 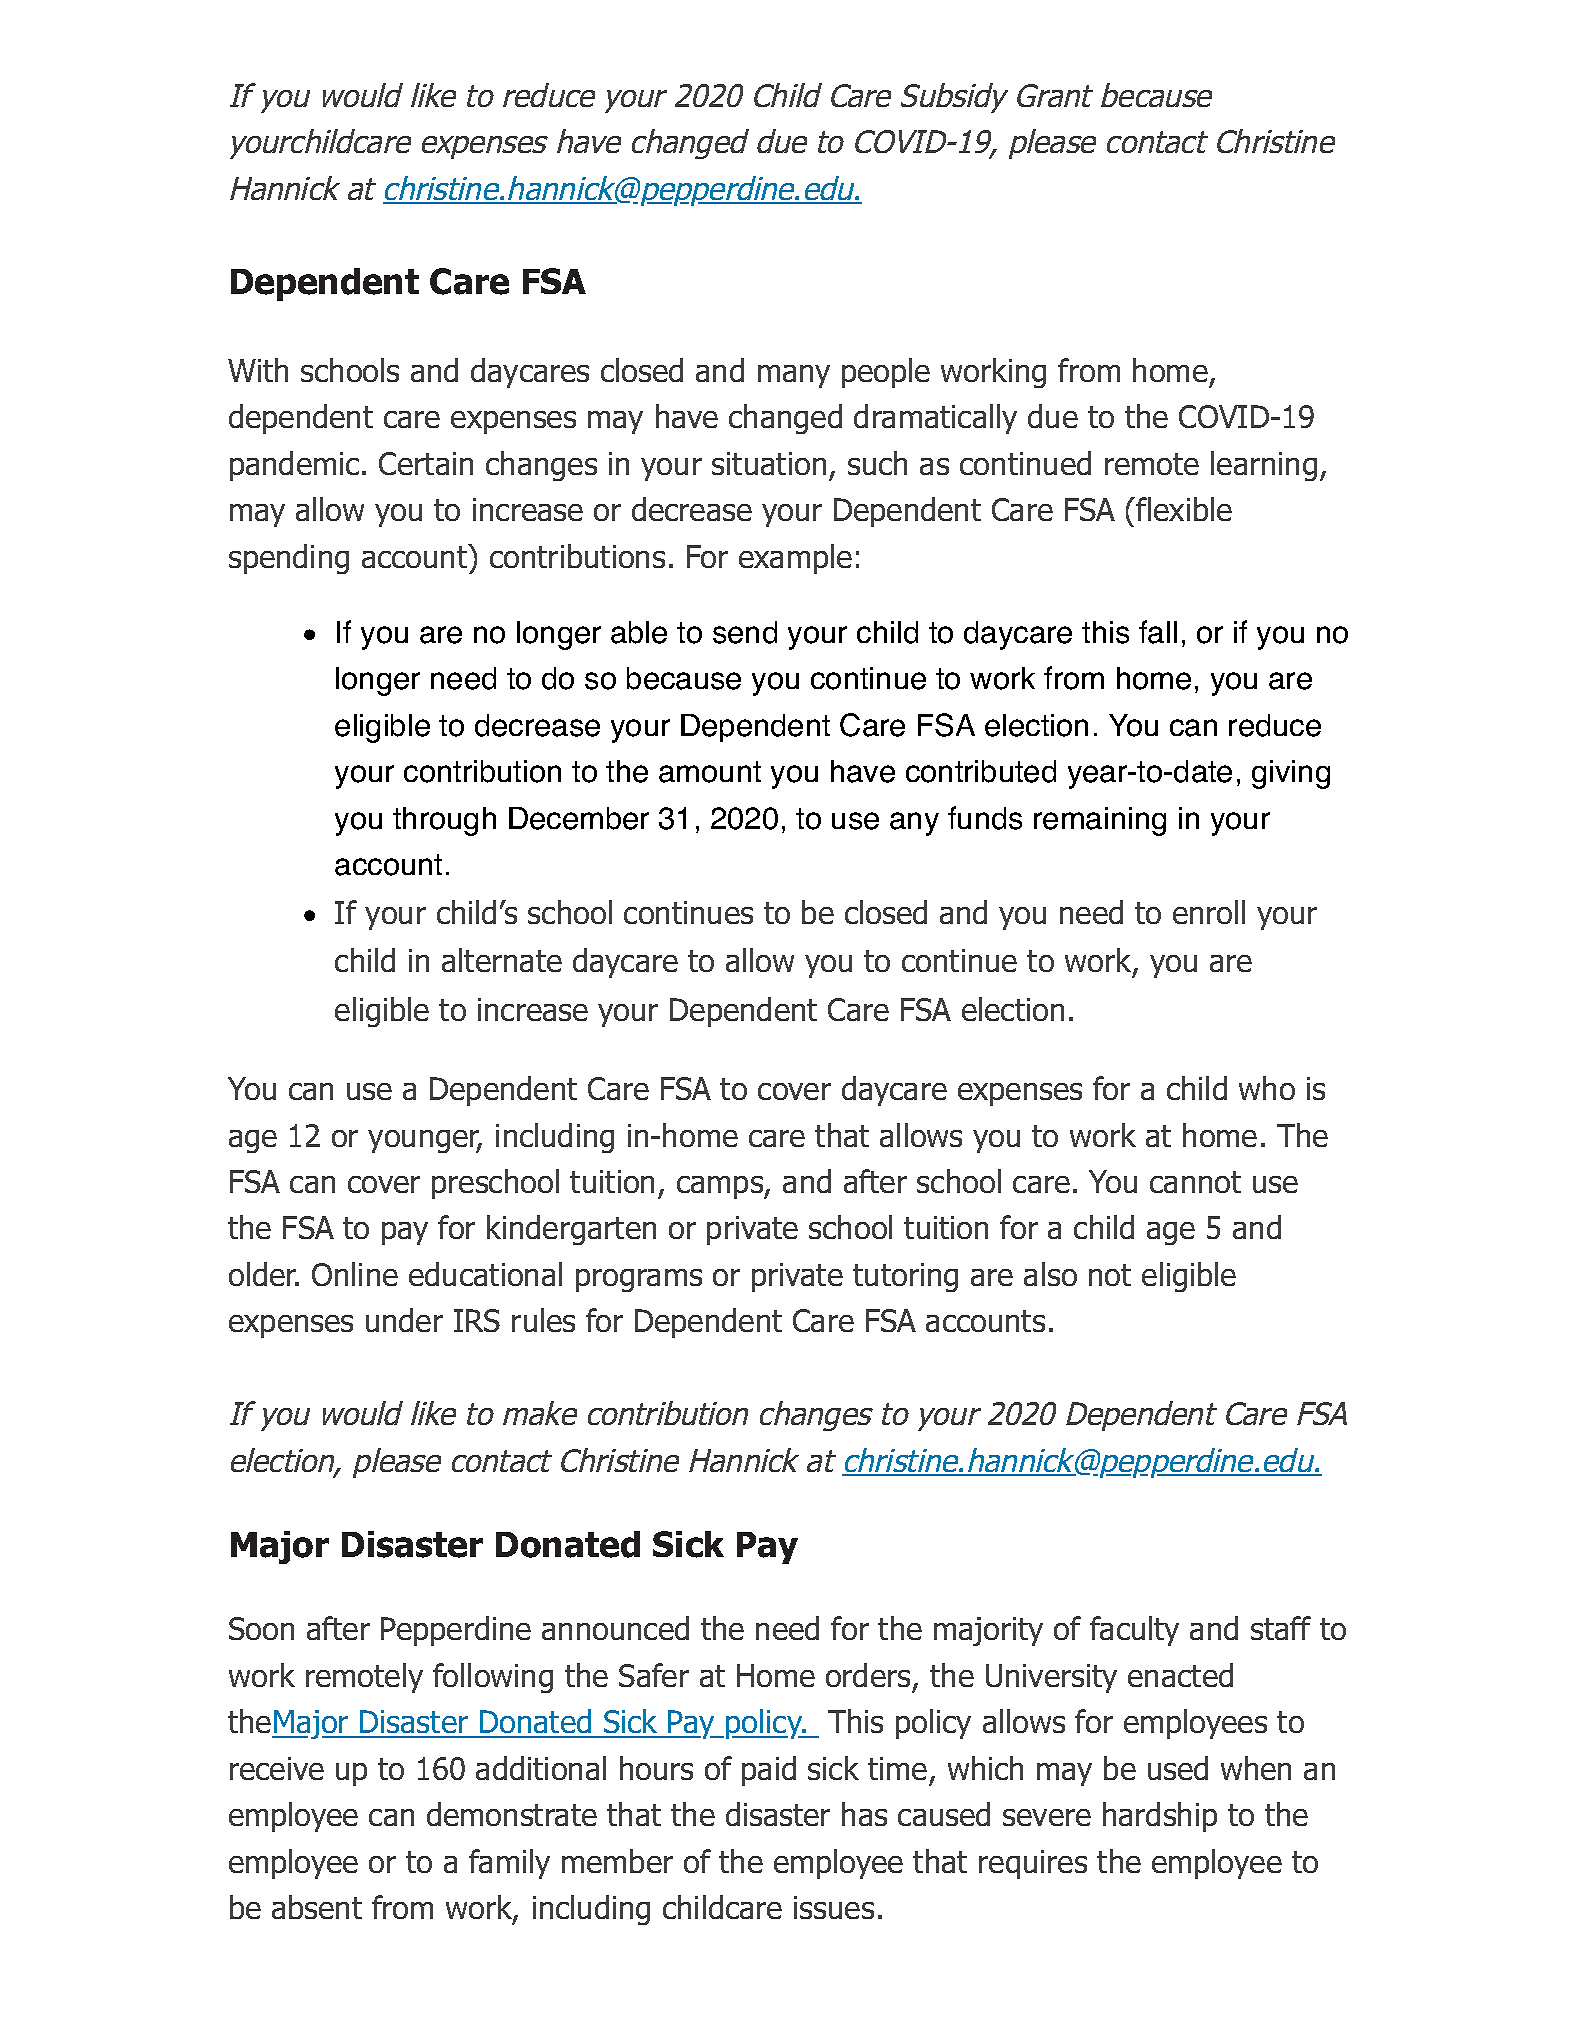 What do you see at coordinates (426, 463) in the screenshot?
I see `Certain` at bounding box center [426, 463].
